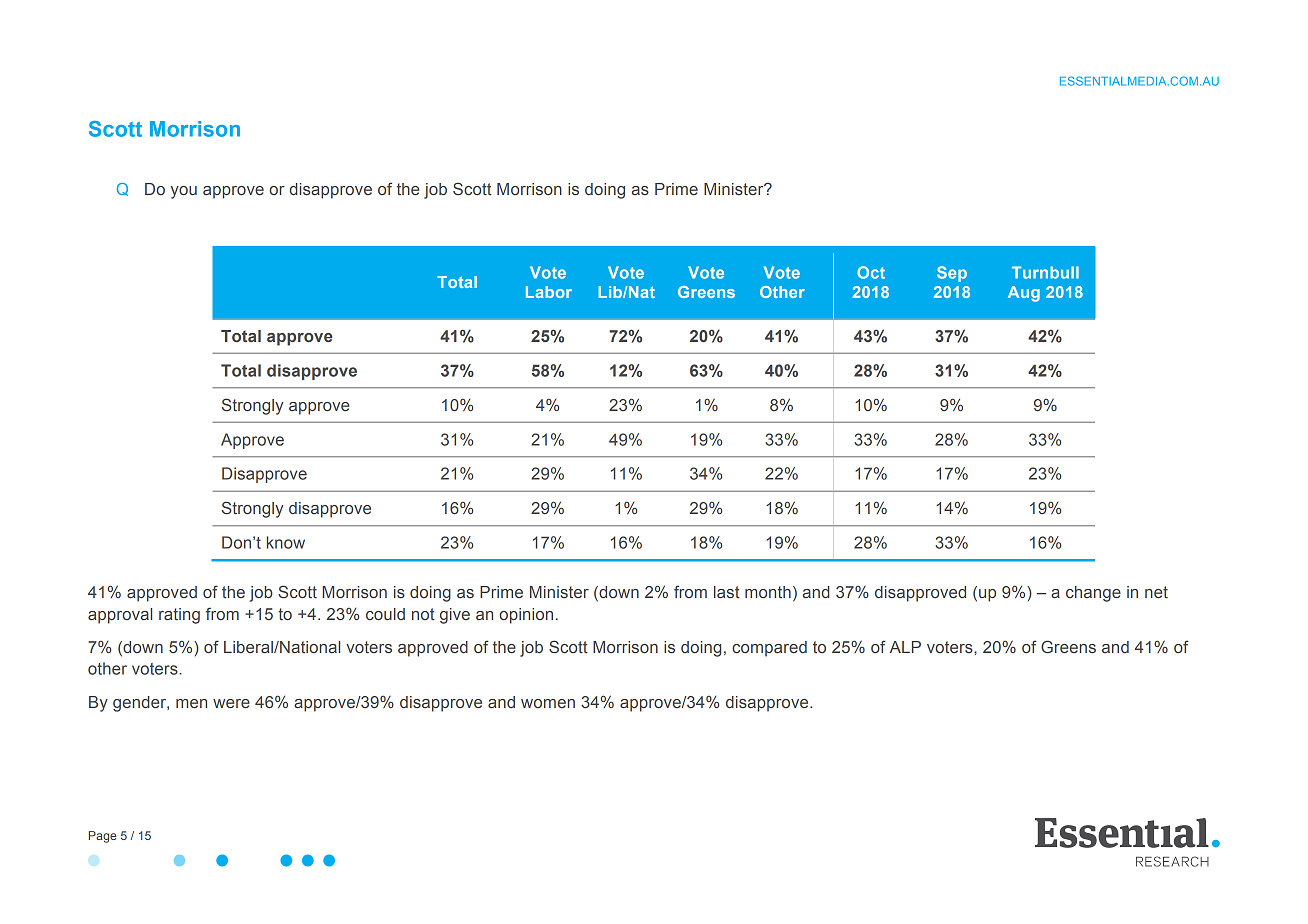  Describe the element at coordinates (768, 592) in the document. I see `month` at that location.
